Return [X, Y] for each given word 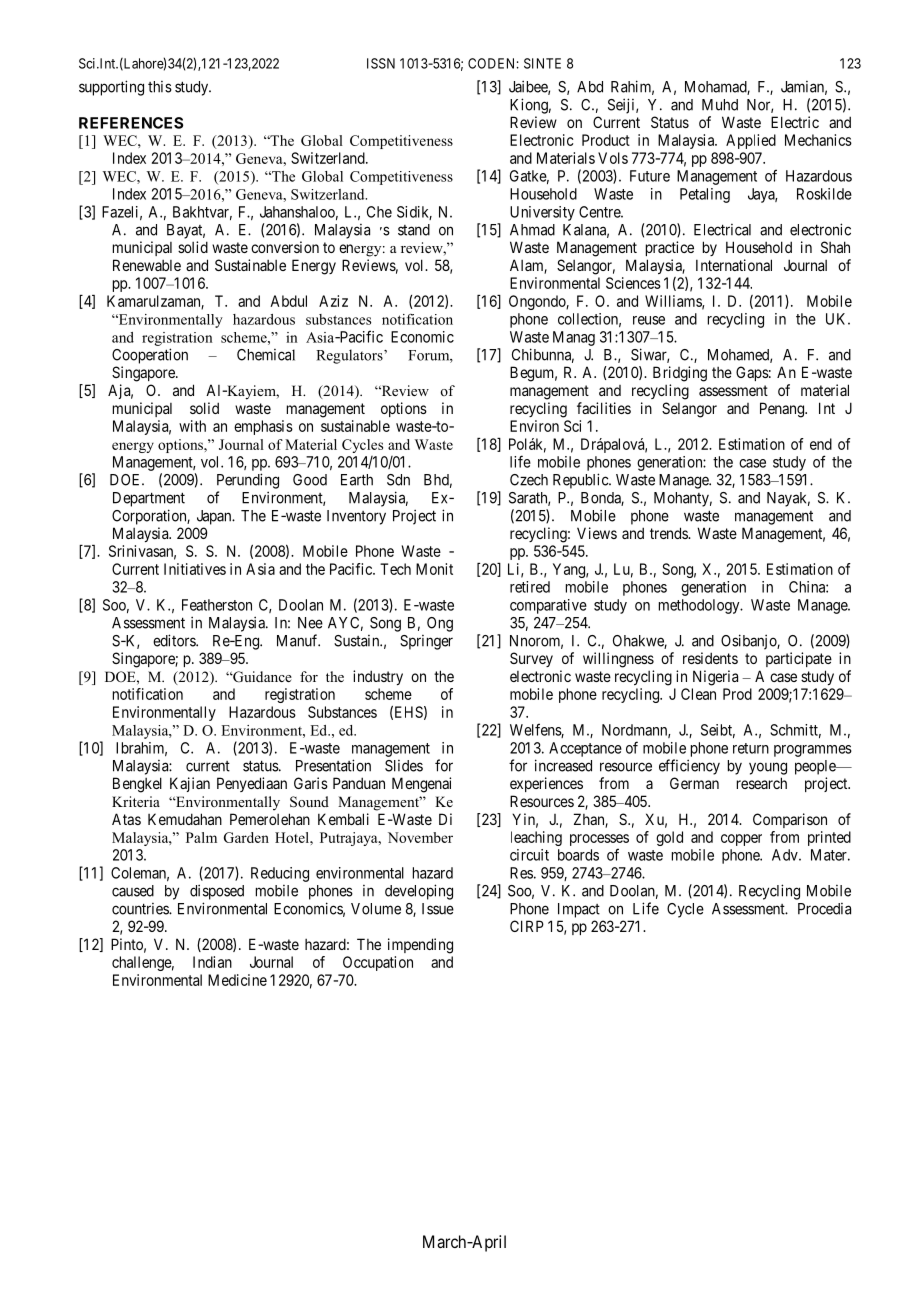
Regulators [350, 356]
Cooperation [150, 356]
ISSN [381, 63]
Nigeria [715, 678]
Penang [783, 410]
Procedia [824, 909]
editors [175, 640]
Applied [751, 141]
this [160, 87]
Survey [531, 659]
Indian [212, 962]
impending [420, 946]
